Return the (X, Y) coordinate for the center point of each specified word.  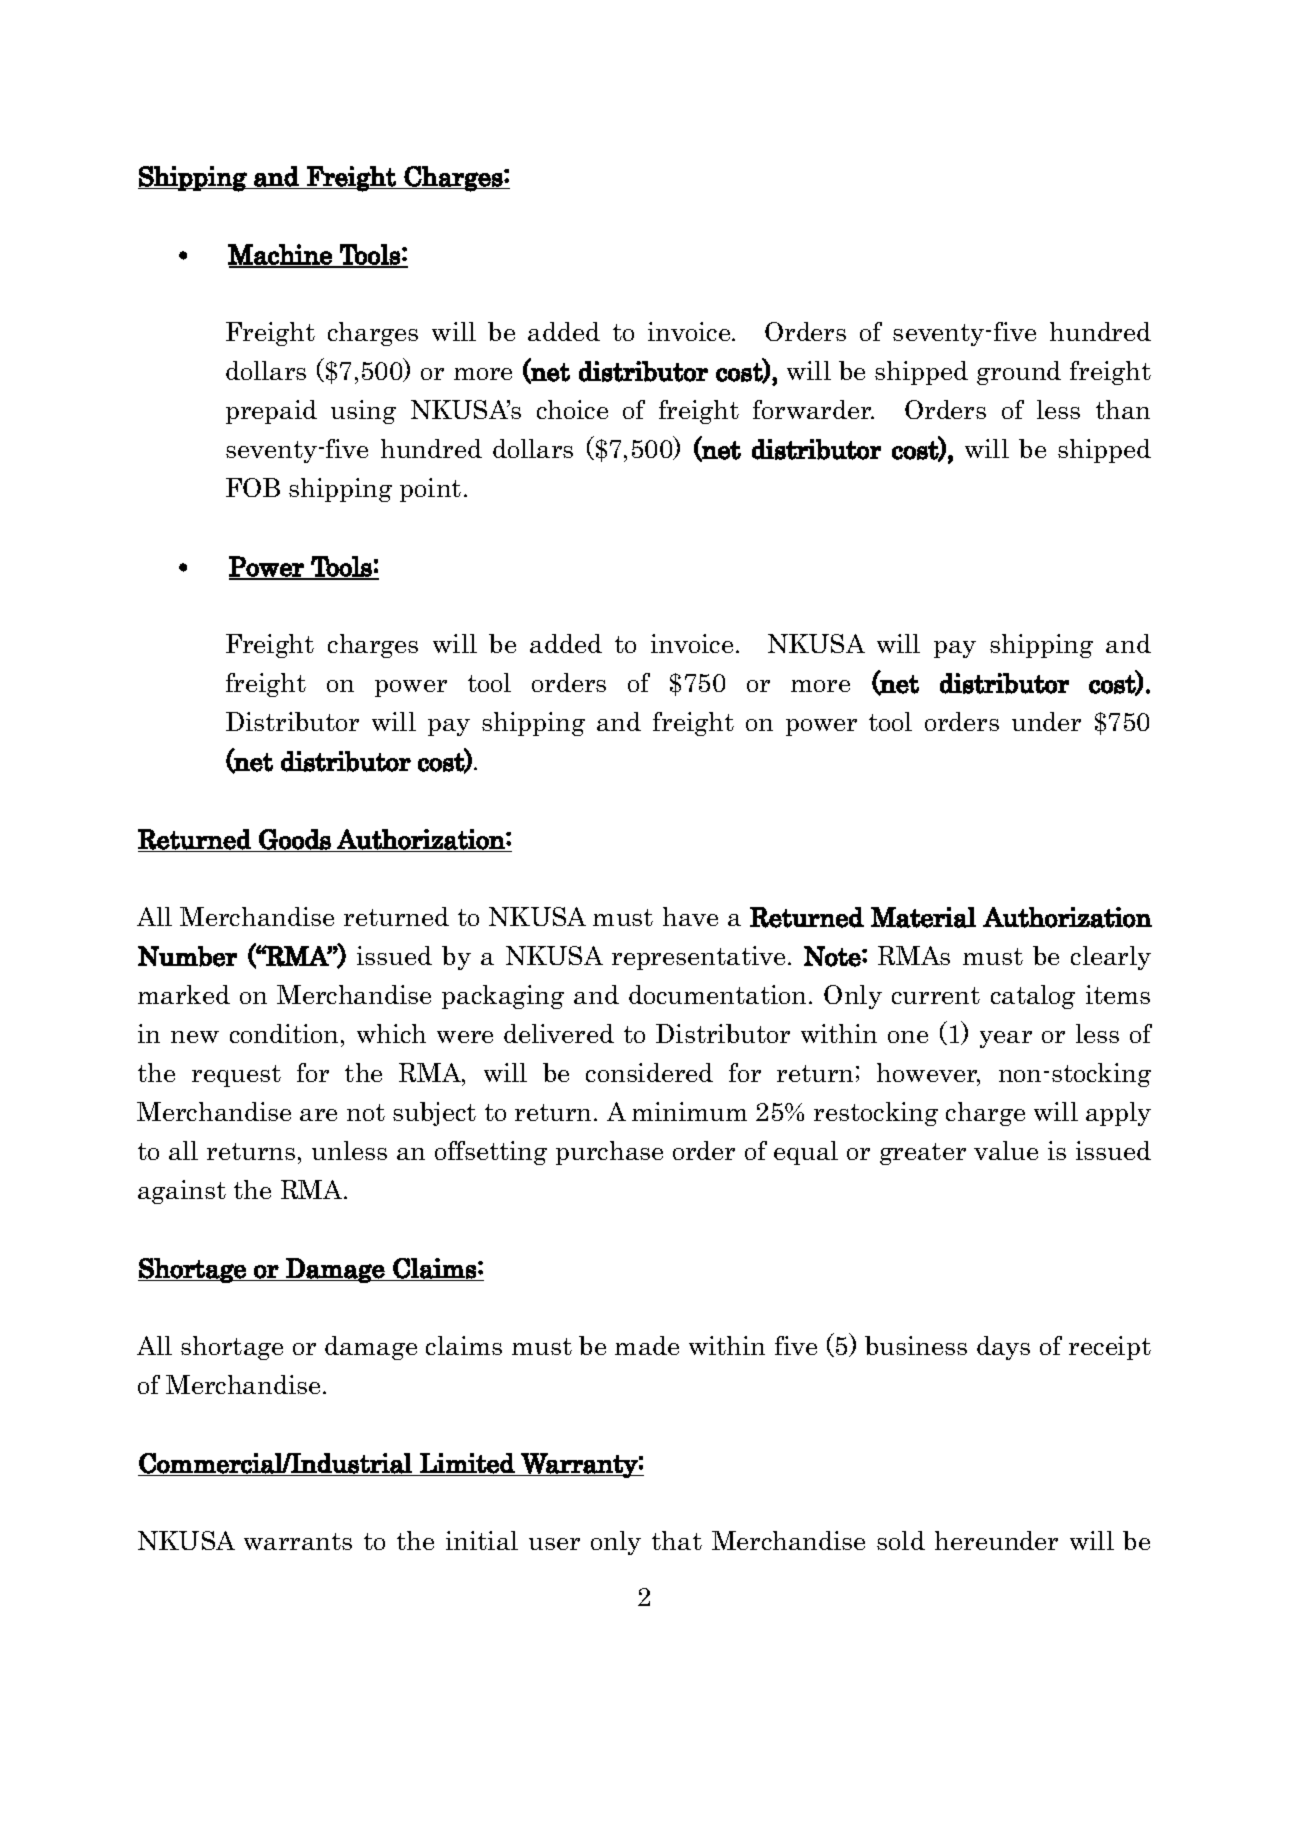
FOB (253, 487)
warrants (298, 1541)
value (1006, 1150)
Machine (281, 255)
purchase (609, 1153)
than (1123, 409)
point (430, 490)
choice (572, 409)
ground (1019, 373)
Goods (295, 839)
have (690, 916)
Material (923, 917)
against (182, 1192)
